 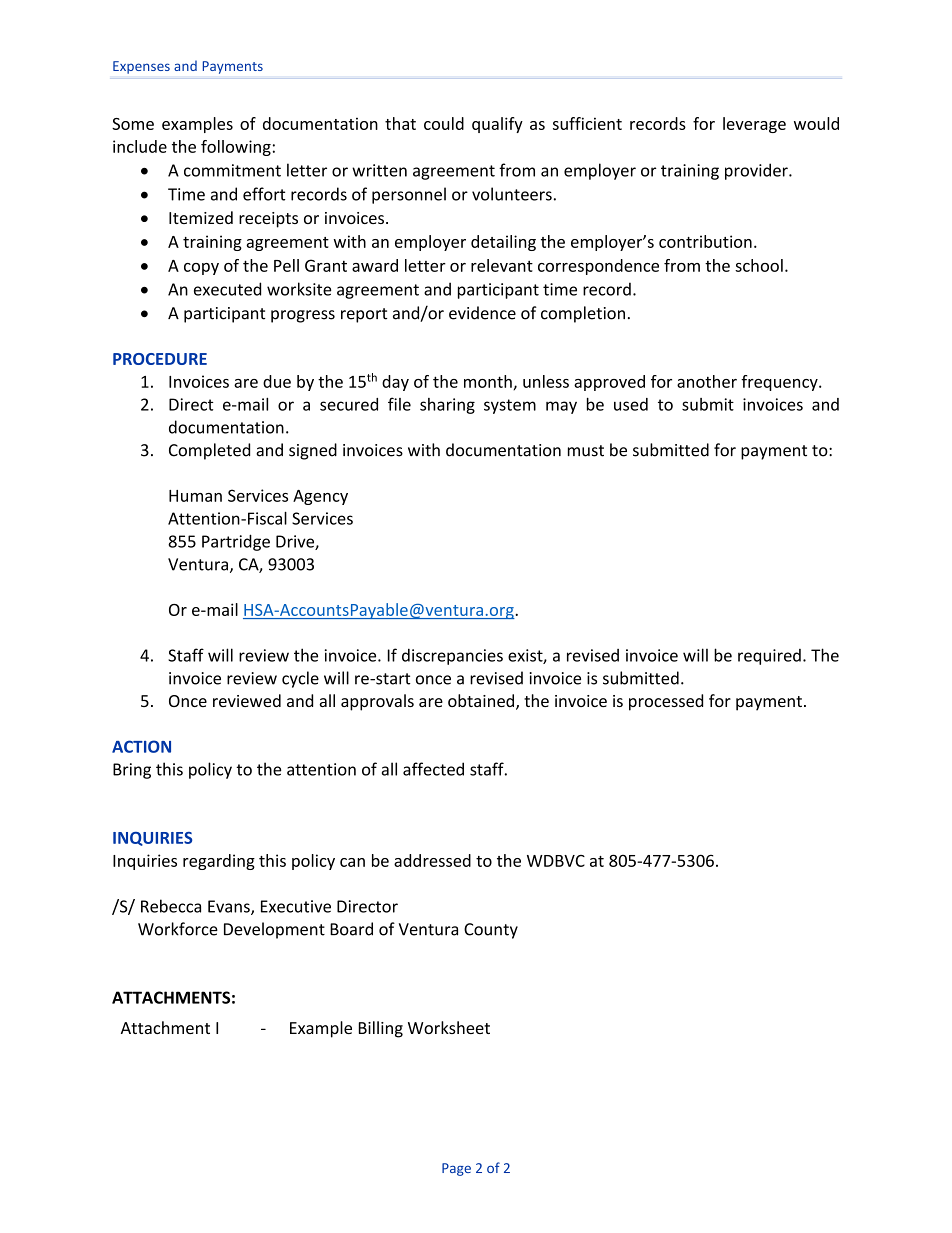 What do you see at coordinates (236, 148) in the page?
I see `following` at bounding box center [236, 148].
